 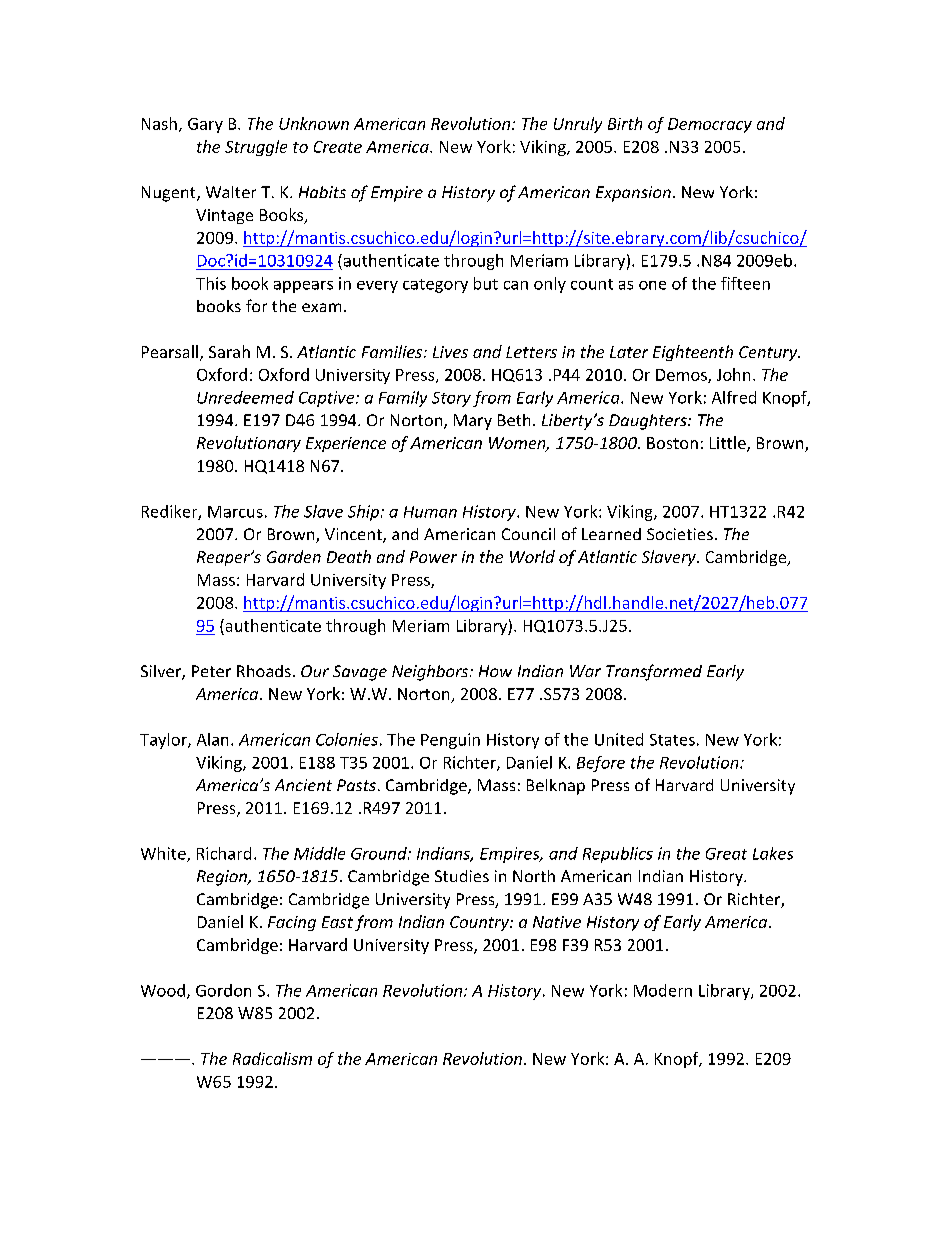 What do you see at coordinates (578, 125) in the page?
I see `Unruly` at bounding box center [578, 125].
